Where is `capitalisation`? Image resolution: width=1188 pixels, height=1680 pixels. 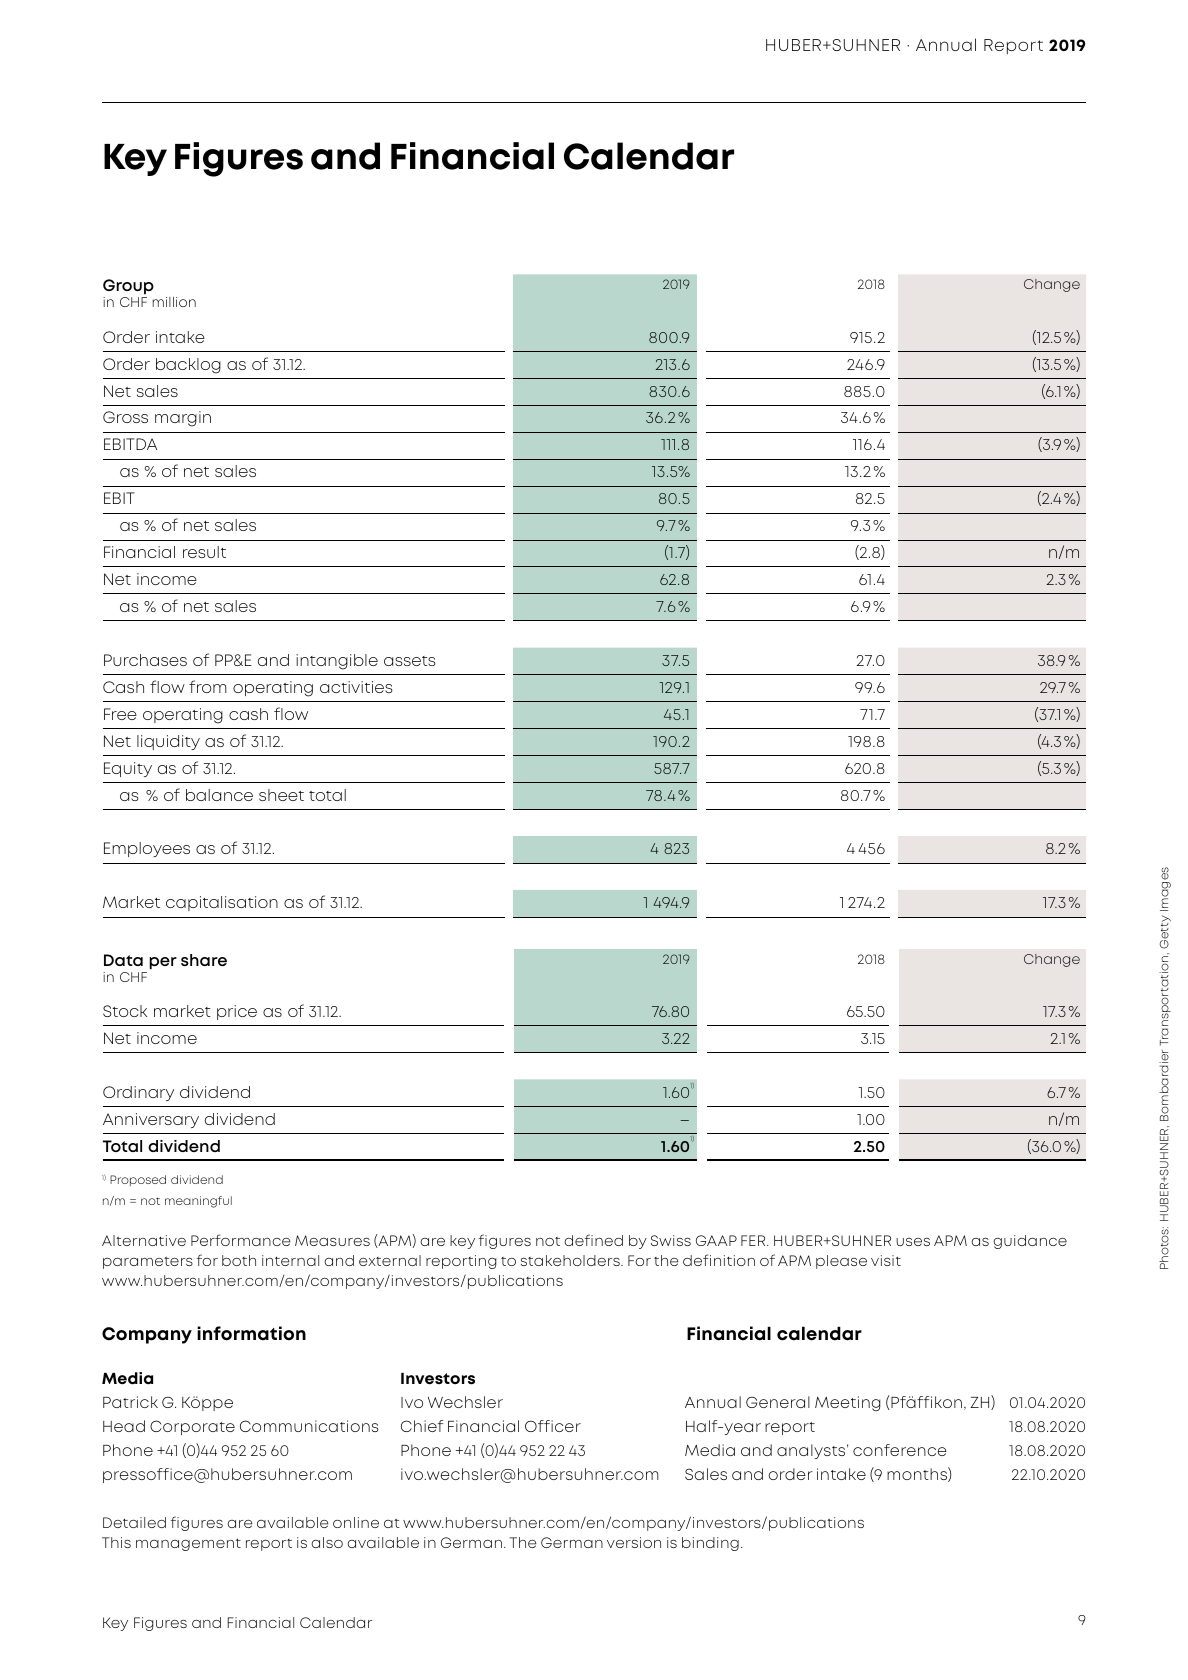
capitalisation is located at coordinates (222, 903).
